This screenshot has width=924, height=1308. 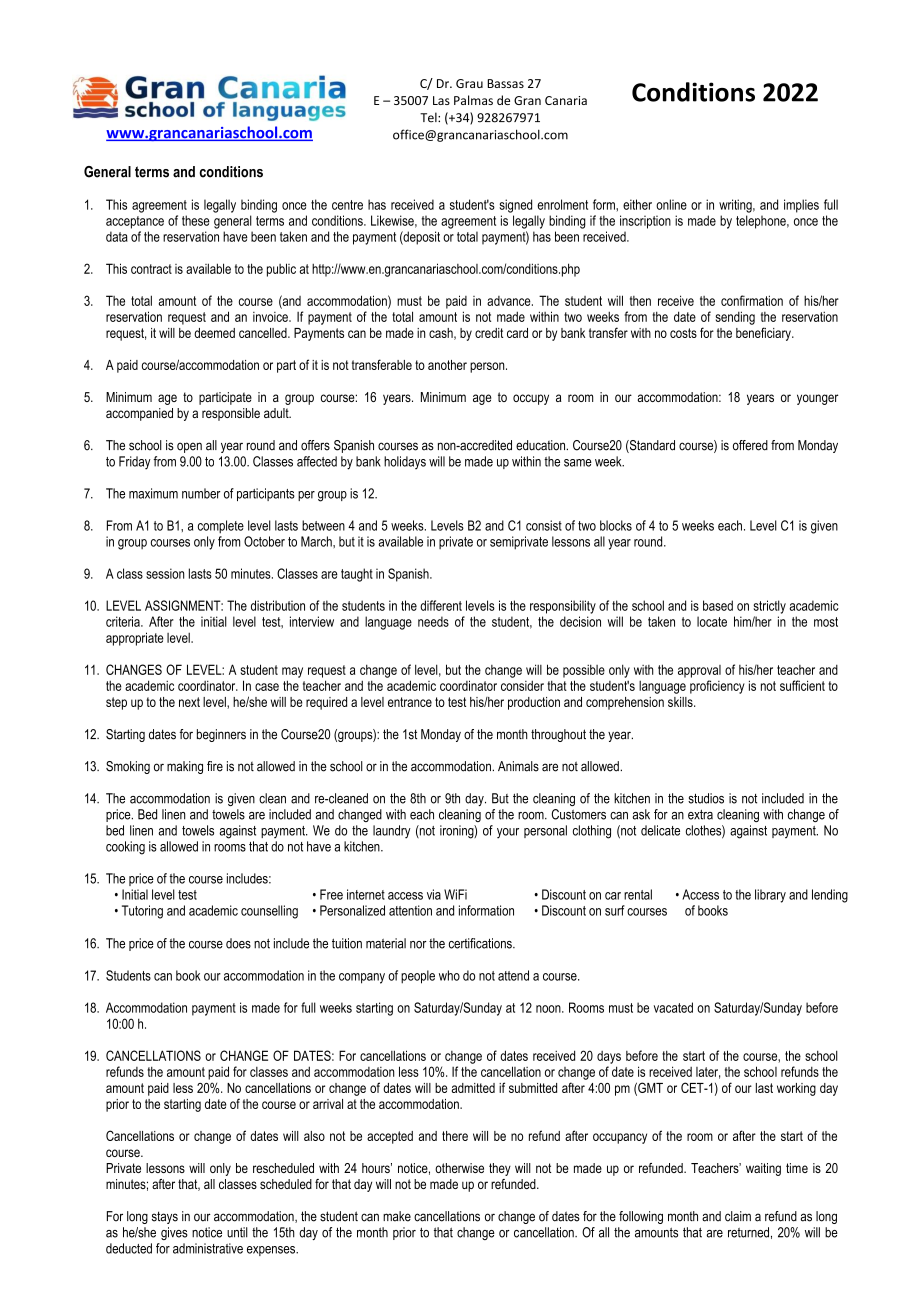 I want to click on fire, so click(x=215, y=766).
